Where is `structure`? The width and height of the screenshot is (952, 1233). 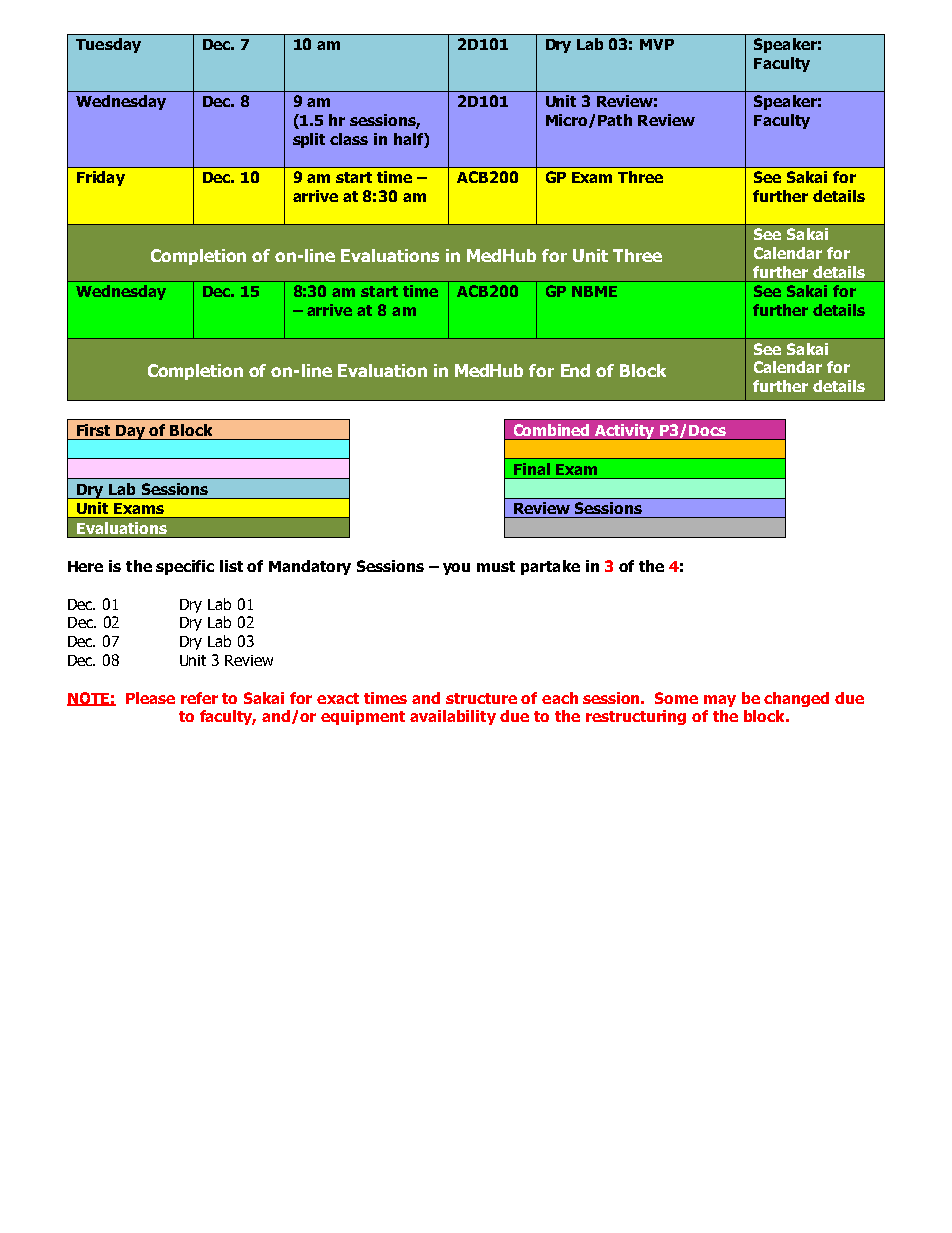
structure is located at coordinates (481, 698).
